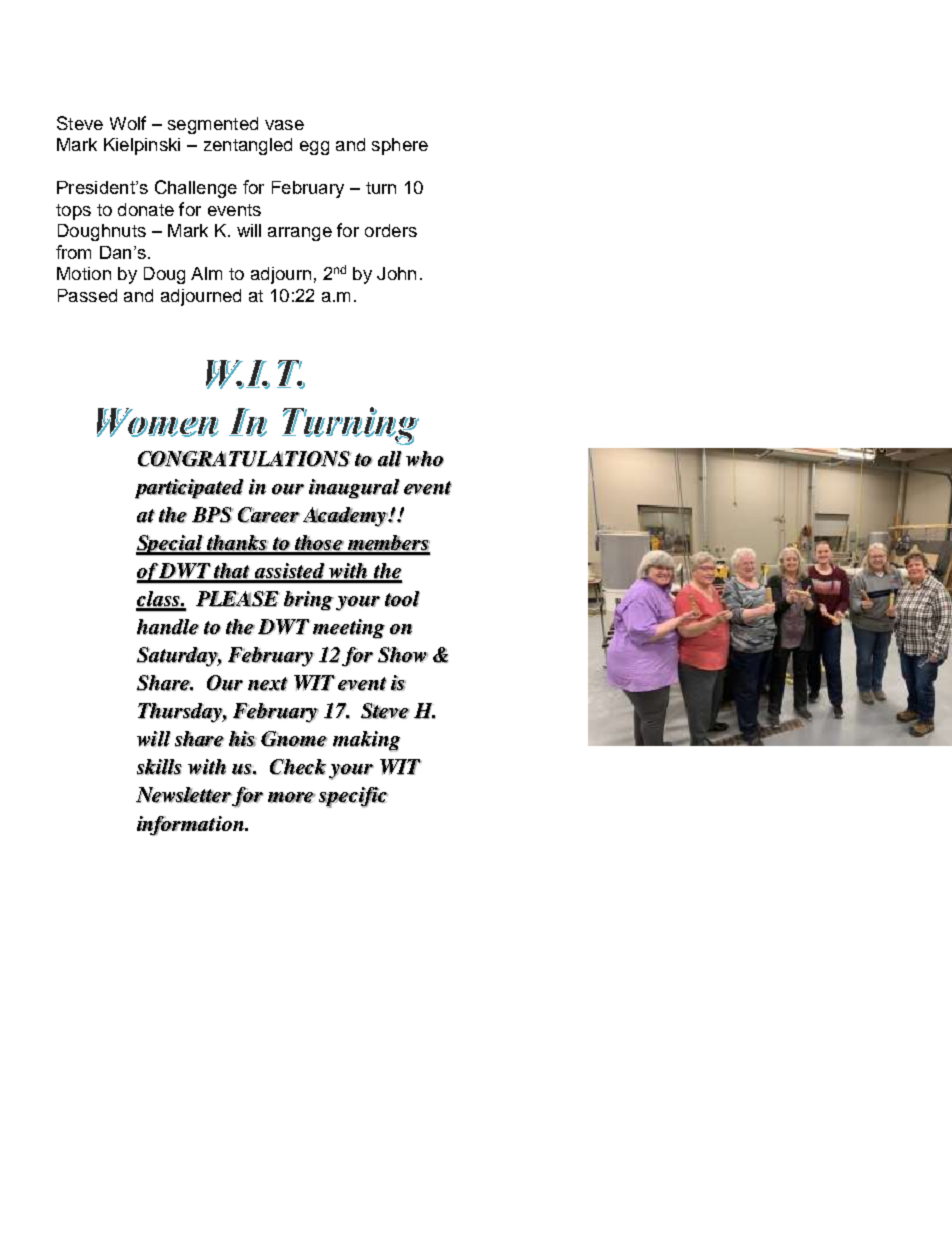  What do you see at coordinates (128, 123) in the screenshot?
I see `Wolf` at bounding box center [128, 123].
